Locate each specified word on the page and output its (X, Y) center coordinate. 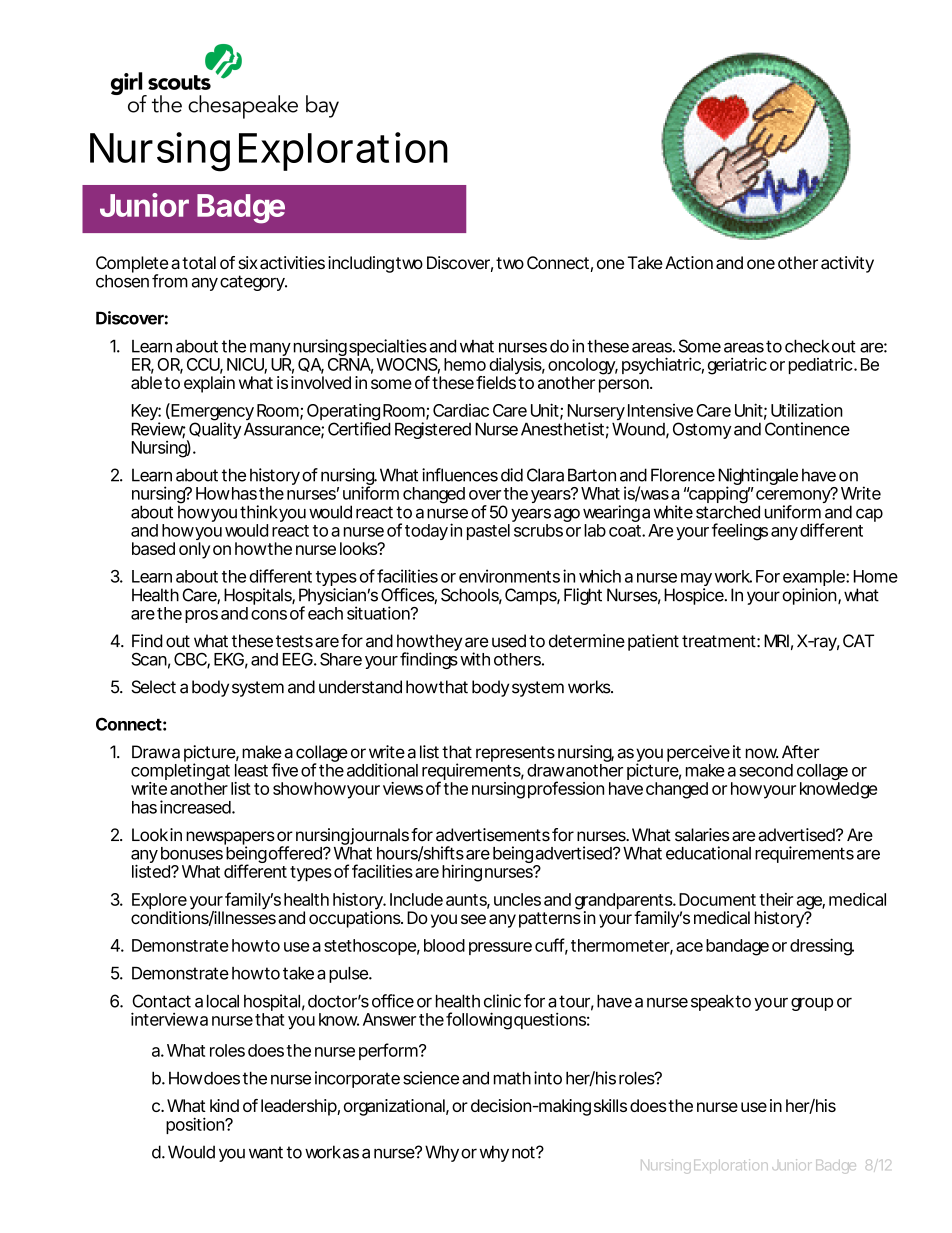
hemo (465, 364)
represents (515, 754)
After (801, 752)
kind (224, 1105)
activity (847, 264)
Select (153, 687)
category (253, 283)
